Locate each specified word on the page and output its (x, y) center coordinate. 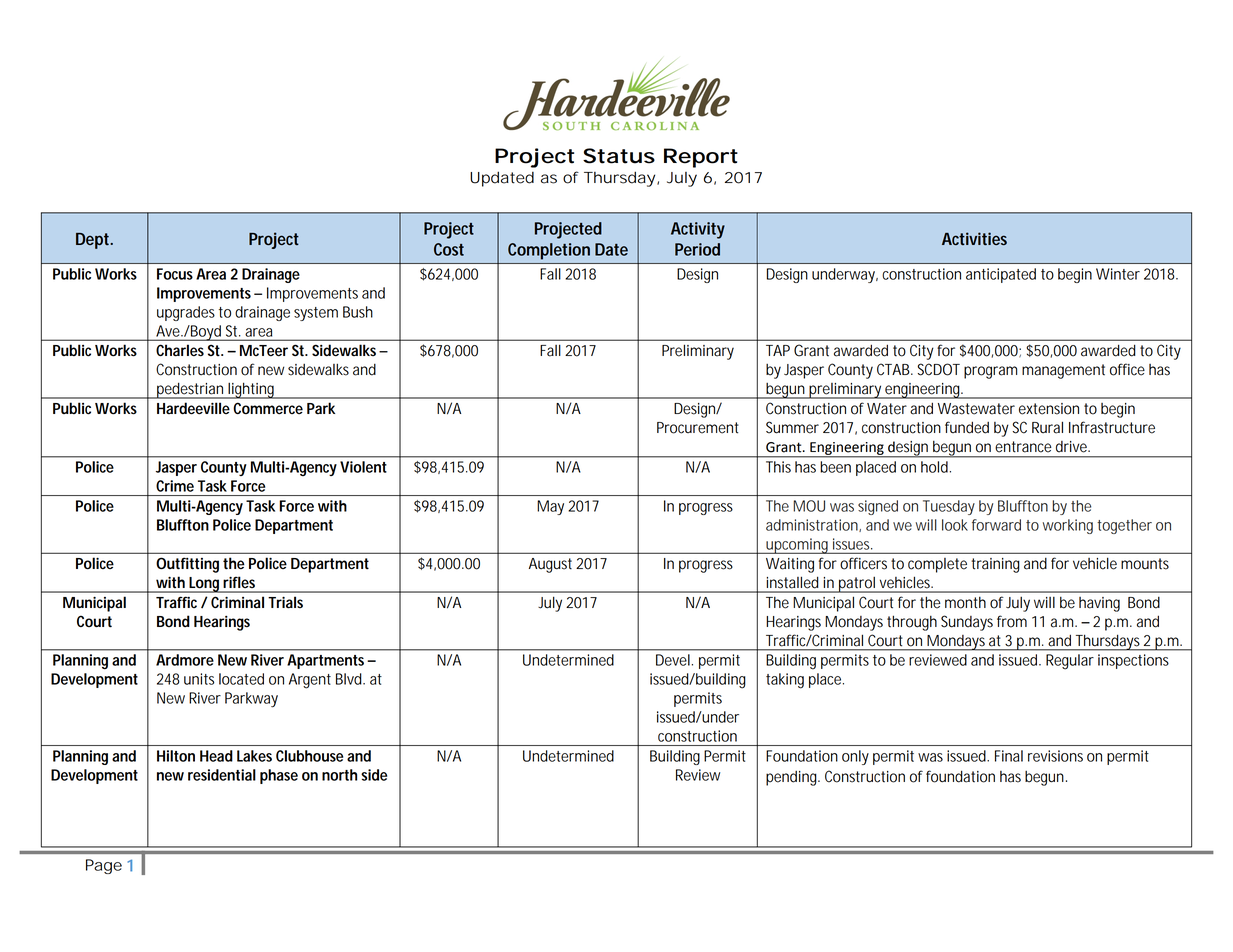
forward (996, 525)
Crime (175, 486)
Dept (94, 241)
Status (619, 156)
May (550, 507)
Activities (974, 238)
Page (104, 866)
